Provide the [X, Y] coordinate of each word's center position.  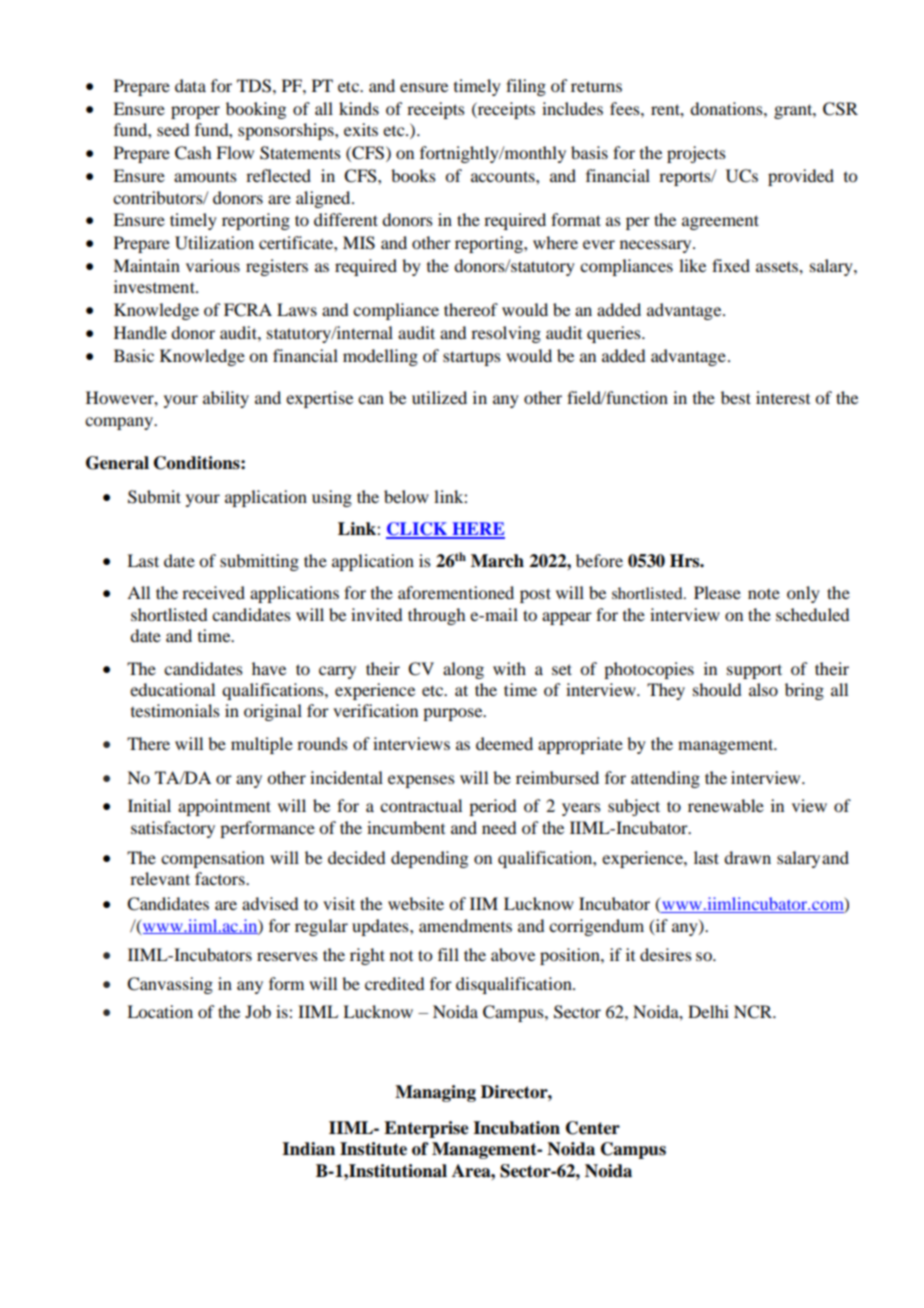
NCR [754, 1012]
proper [195, 112]
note [764, 594]
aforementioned [456, 592]
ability [226, 399]
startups [472, 358]
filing [526, 87]
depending [429, 859]
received [213, 592]
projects [696, 154]
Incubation [516, 1128]
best [736, 397]
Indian [308, 1149]
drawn [747, 857]
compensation [212, 859]
